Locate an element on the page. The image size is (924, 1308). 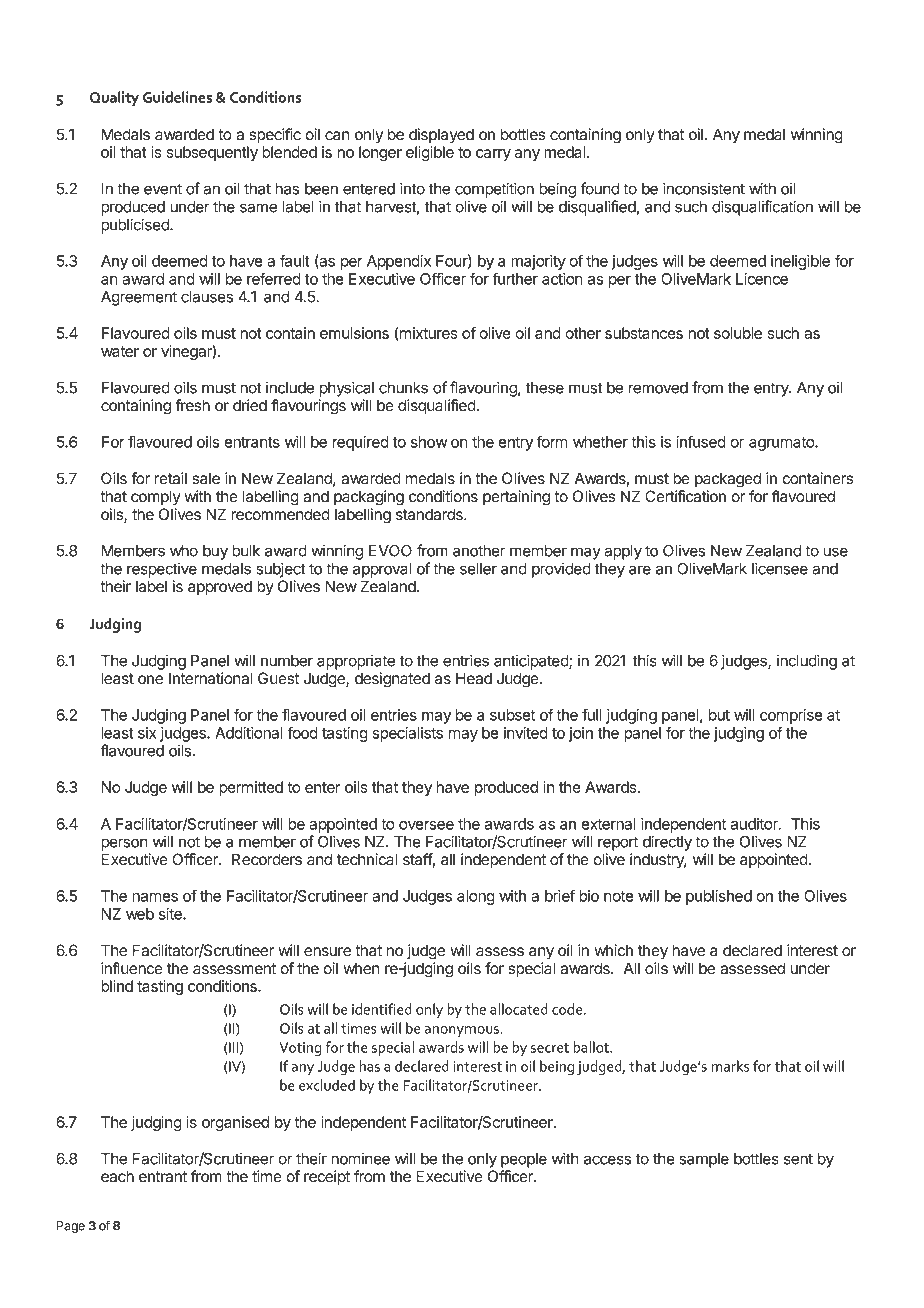
one is located at coordinates (150, 680).
